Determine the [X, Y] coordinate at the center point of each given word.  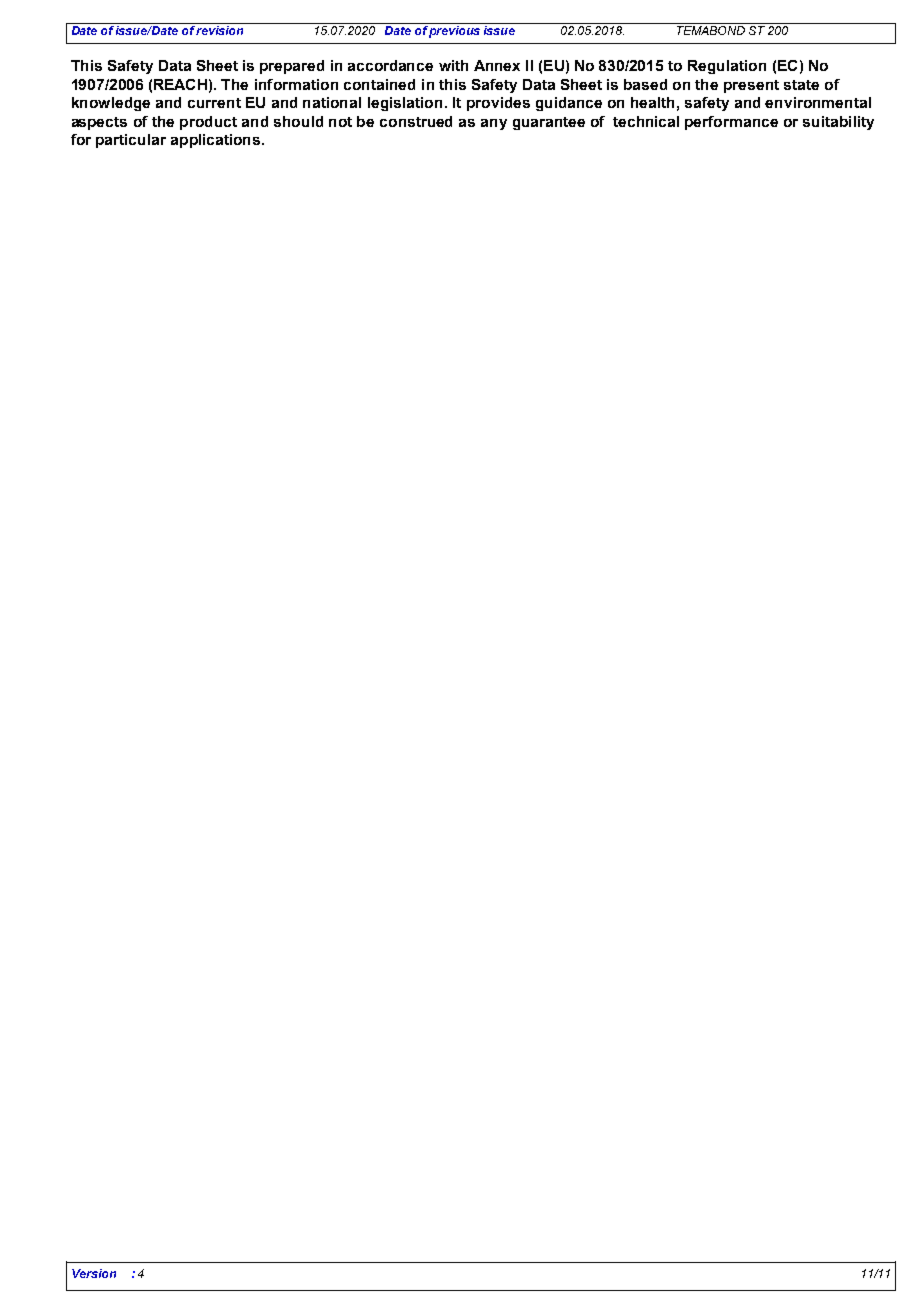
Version [94, 1273]
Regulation [727, 67]
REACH [180, 84]
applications [217, 141]
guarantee [549, 123]
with [453, 65]
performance [731, 123]
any [494, 124]
